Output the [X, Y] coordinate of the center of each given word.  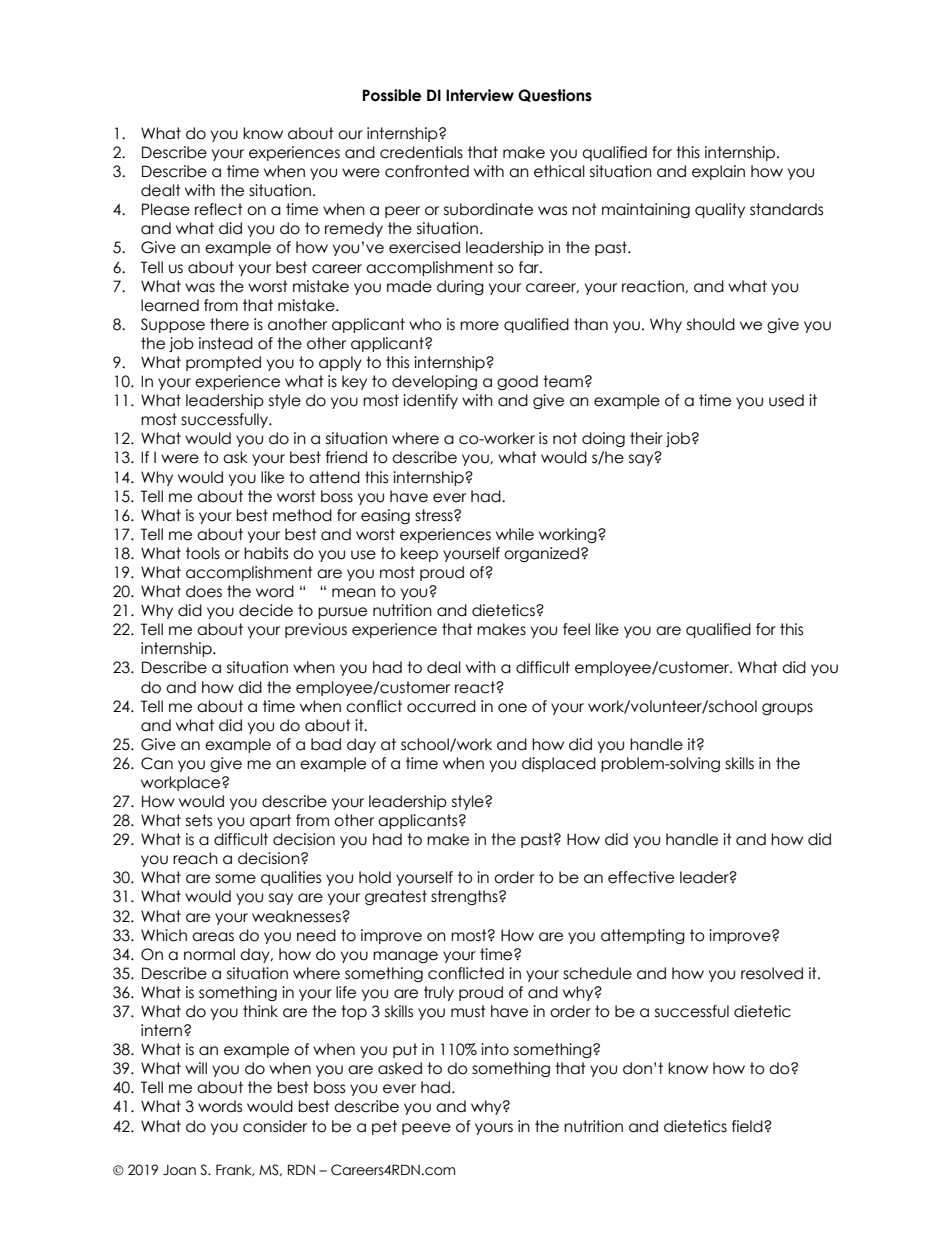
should [711, 324]
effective [641, 877]
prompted [223, 363]
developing [434, 382]
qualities [291, 878]
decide [266, 610]
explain [718, 172]
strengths [465, 897]
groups [787, 709]
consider [275, 1126]
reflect [219, 209]
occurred [441, 706]
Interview [480, 95]
